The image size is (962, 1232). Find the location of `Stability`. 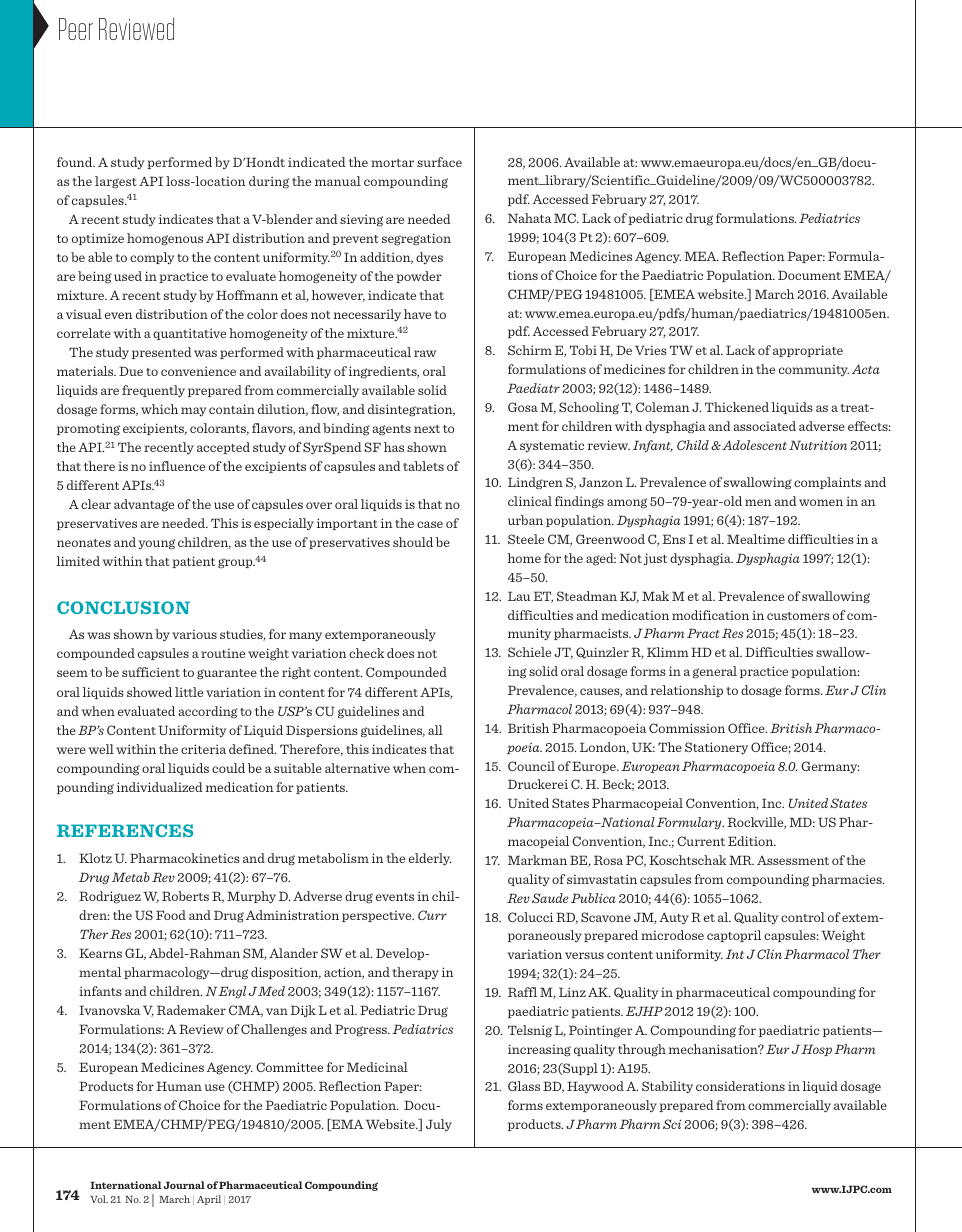

Stability is located at coordinates (667, 1087).
